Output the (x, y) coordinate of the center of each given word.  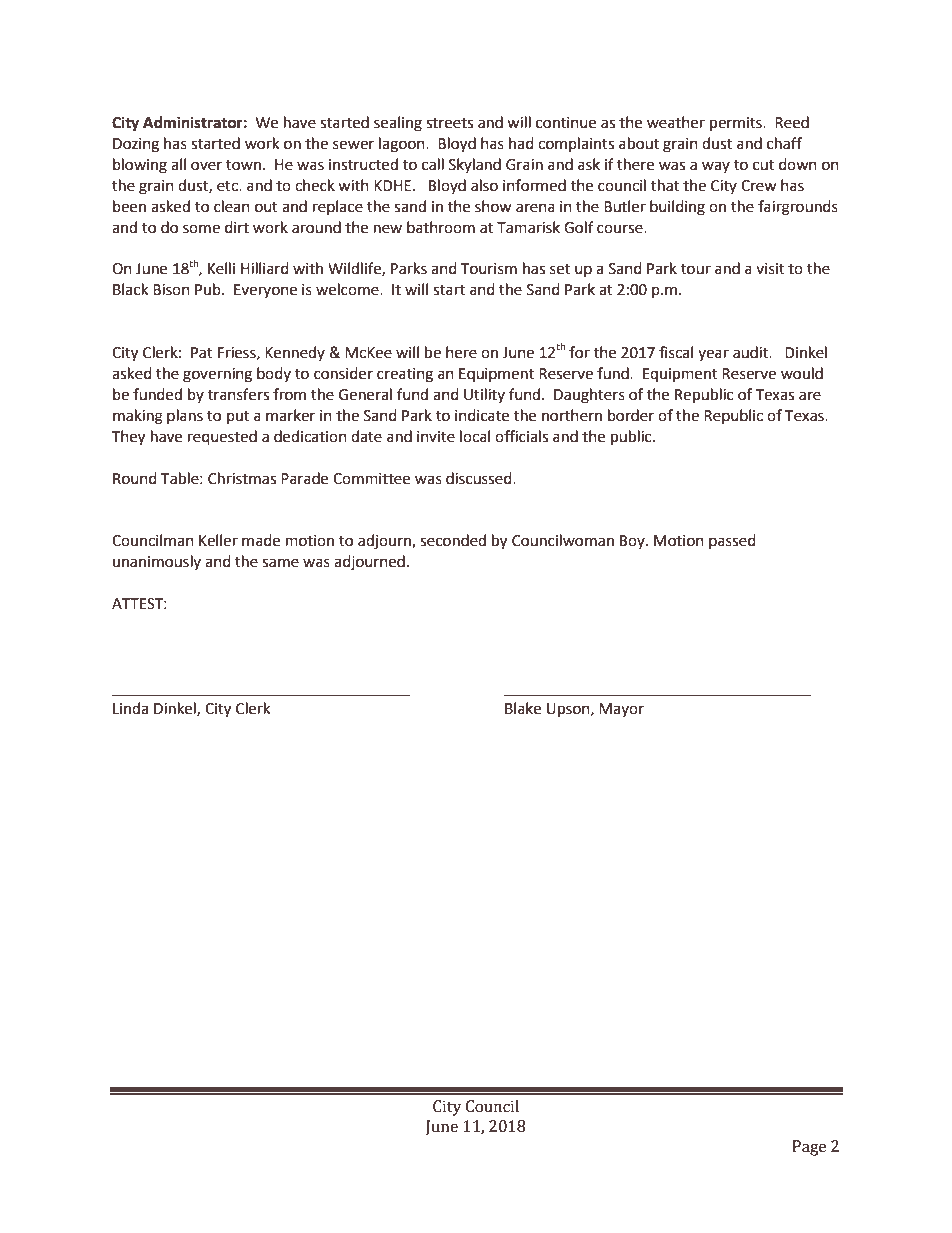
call (433, 164)
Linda (130, 708)
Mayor (621, 710)
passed (732, 541)
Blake (523, 708)
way (716, 167)
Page (809, 1148)
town (245, 165)
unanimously (157, 562)
